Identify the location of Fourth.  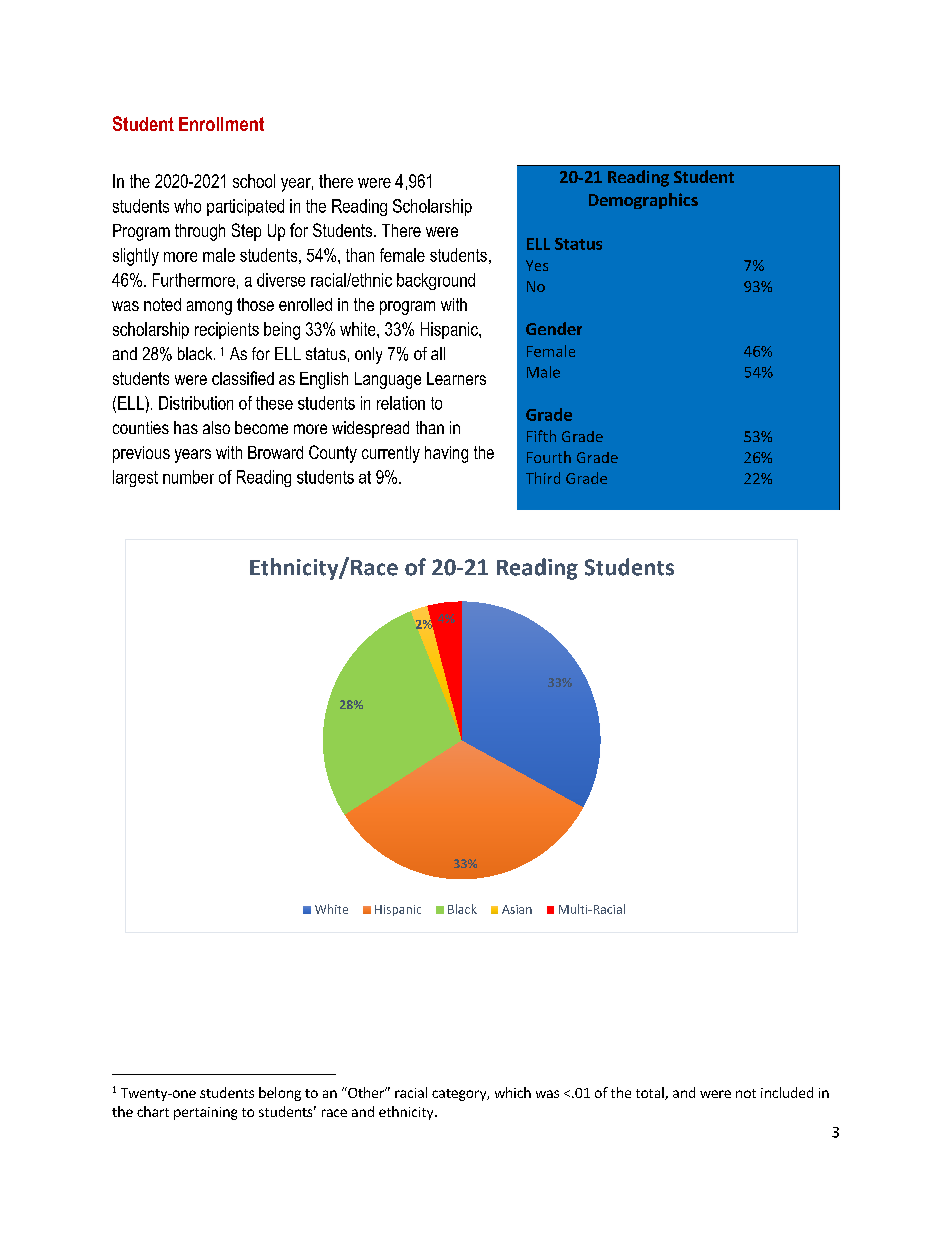
(549, 457).
